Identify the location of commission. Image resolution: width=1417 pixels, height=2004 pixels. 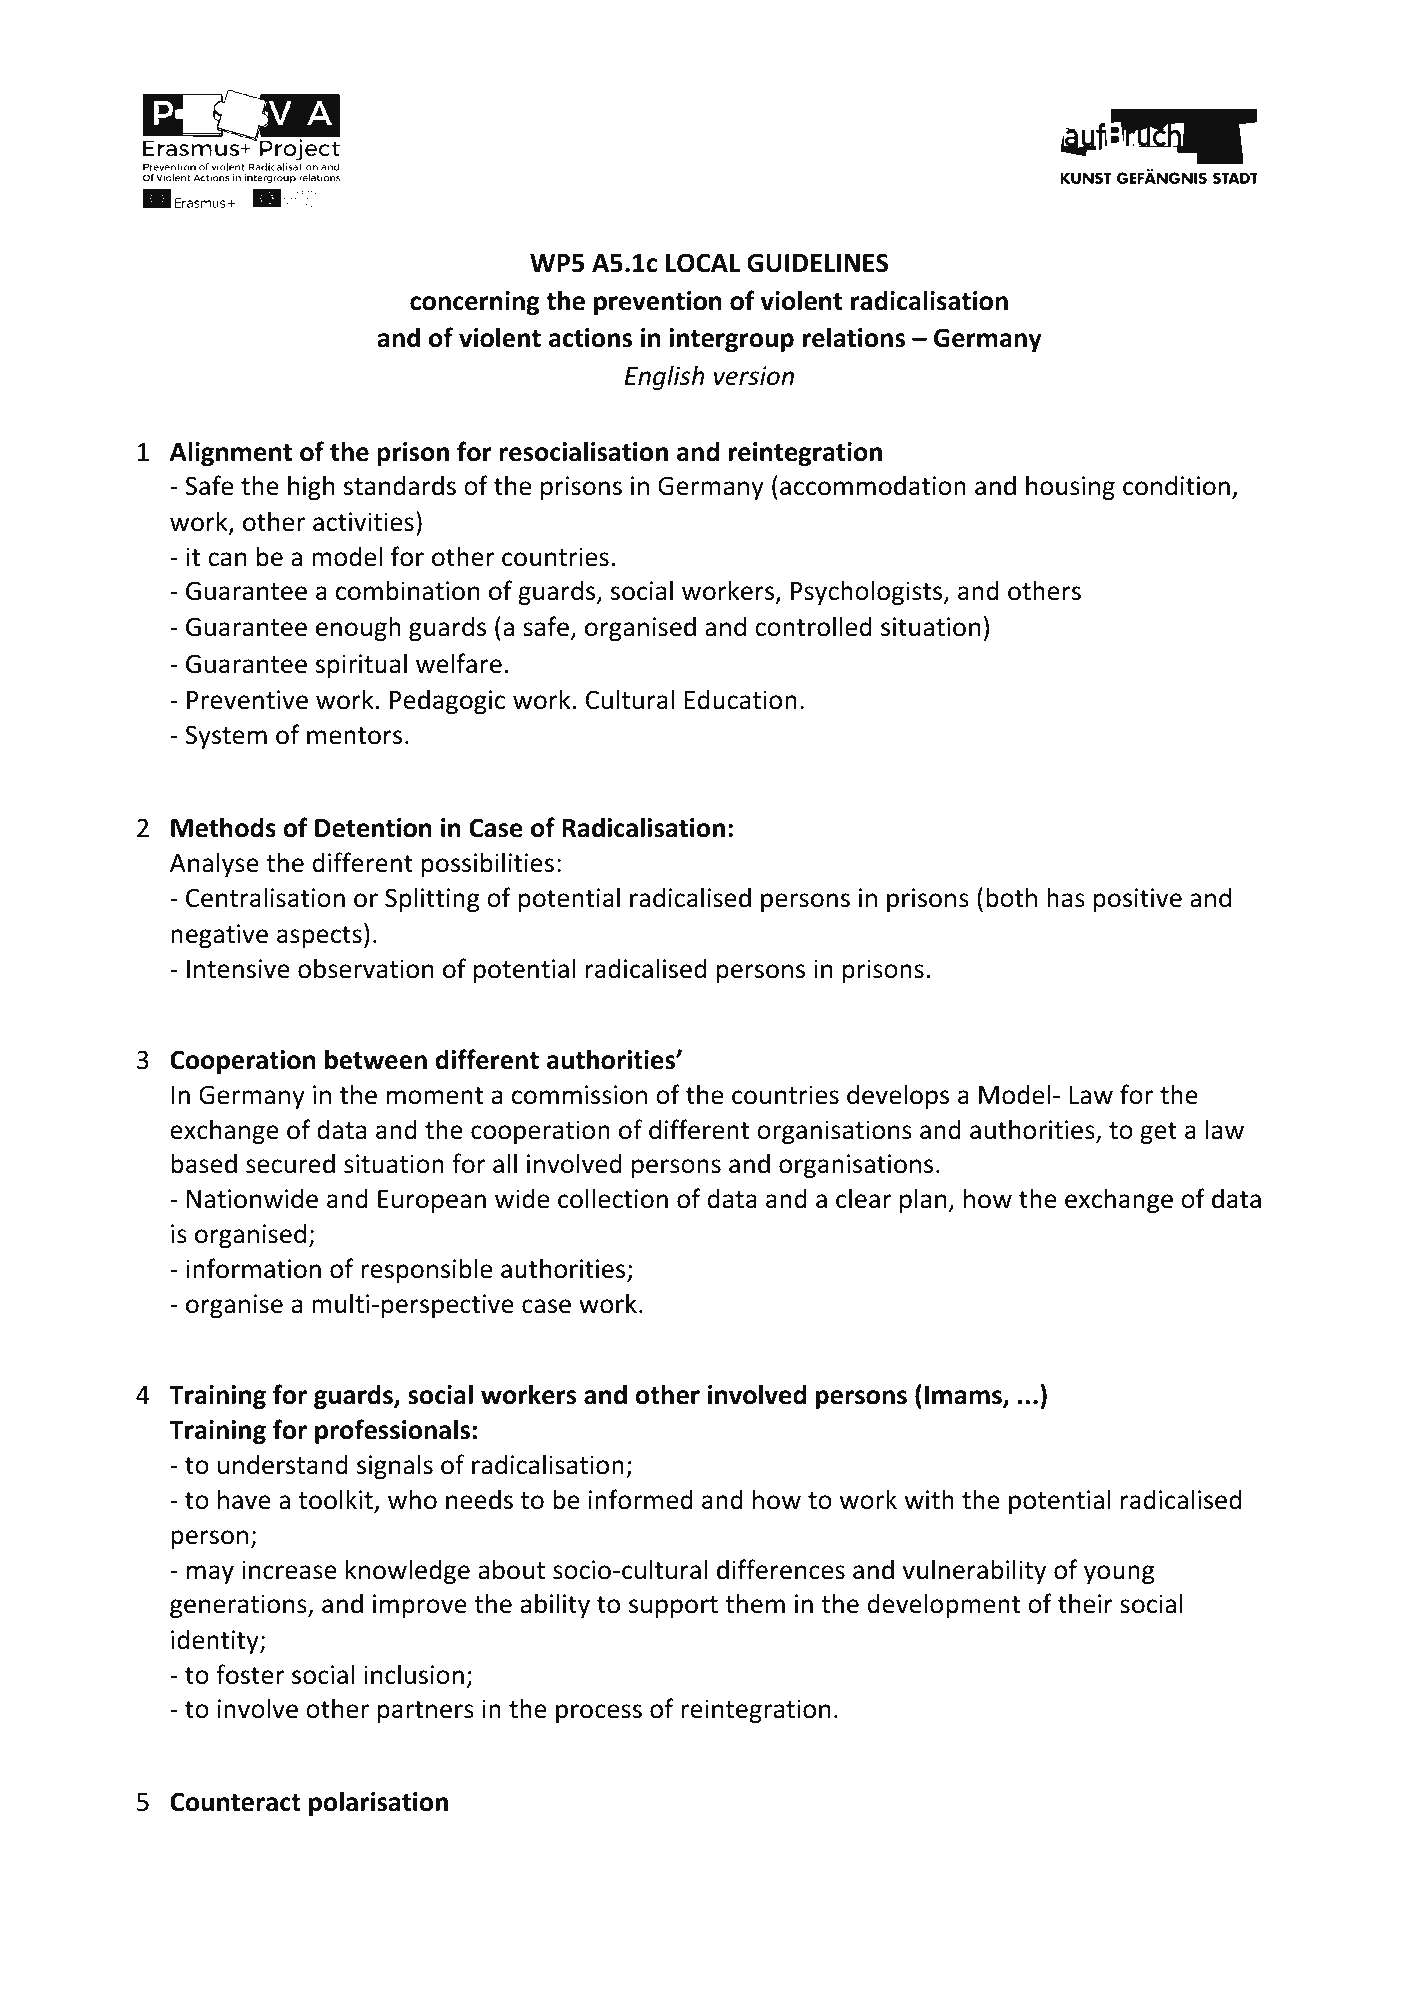
(579, 1095).
